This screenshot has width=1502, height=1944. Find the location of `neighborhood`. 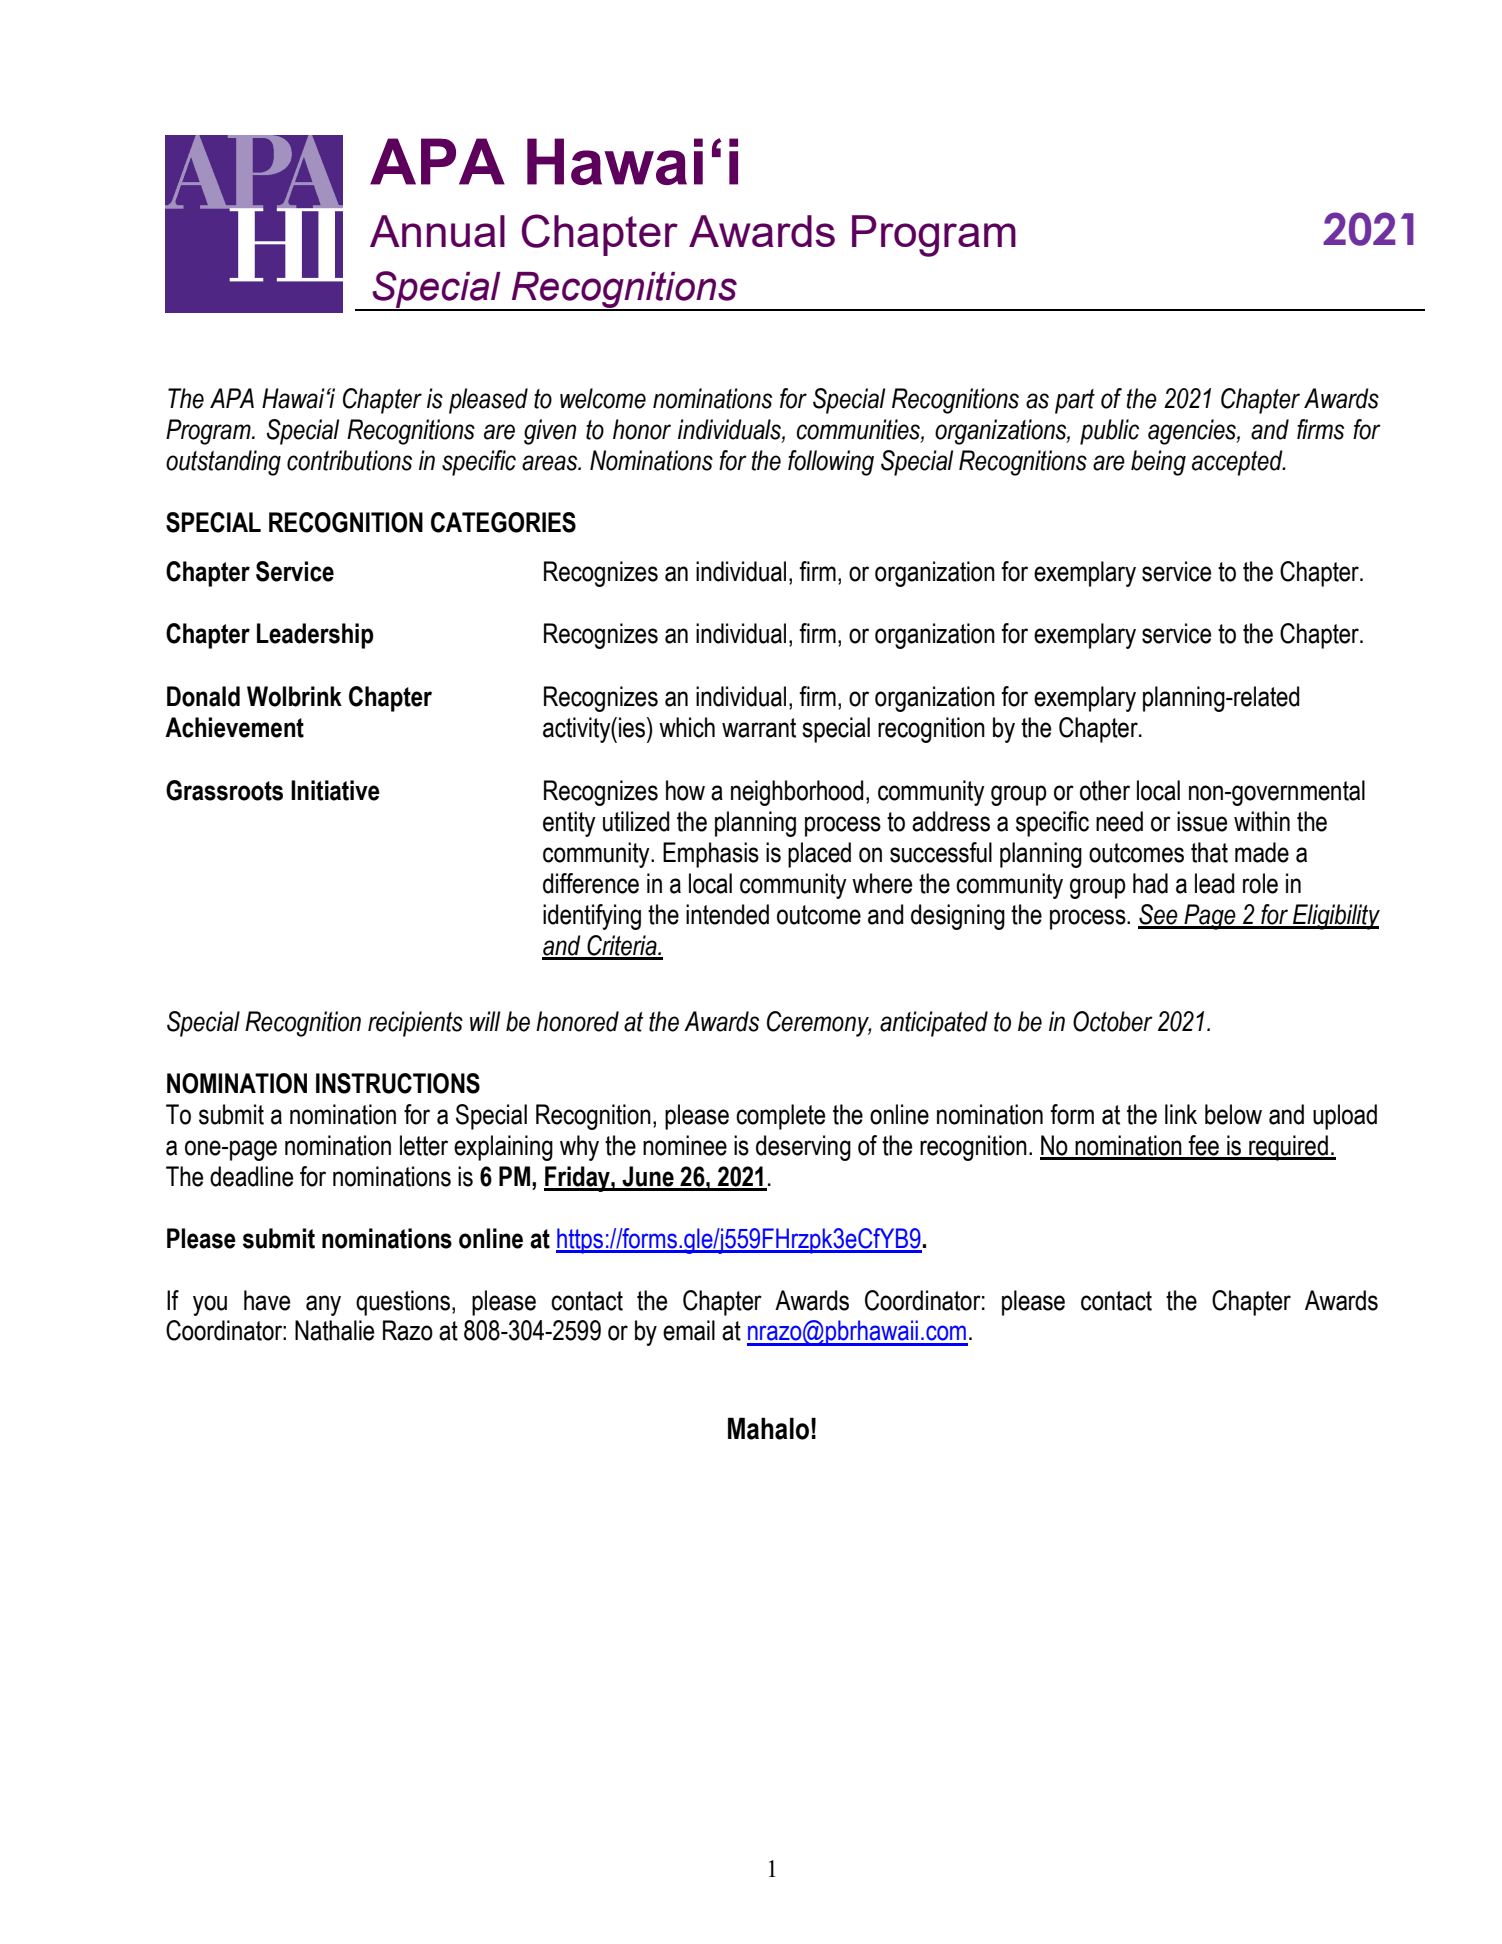

neighborhood is located at coordinates (797, 793).
